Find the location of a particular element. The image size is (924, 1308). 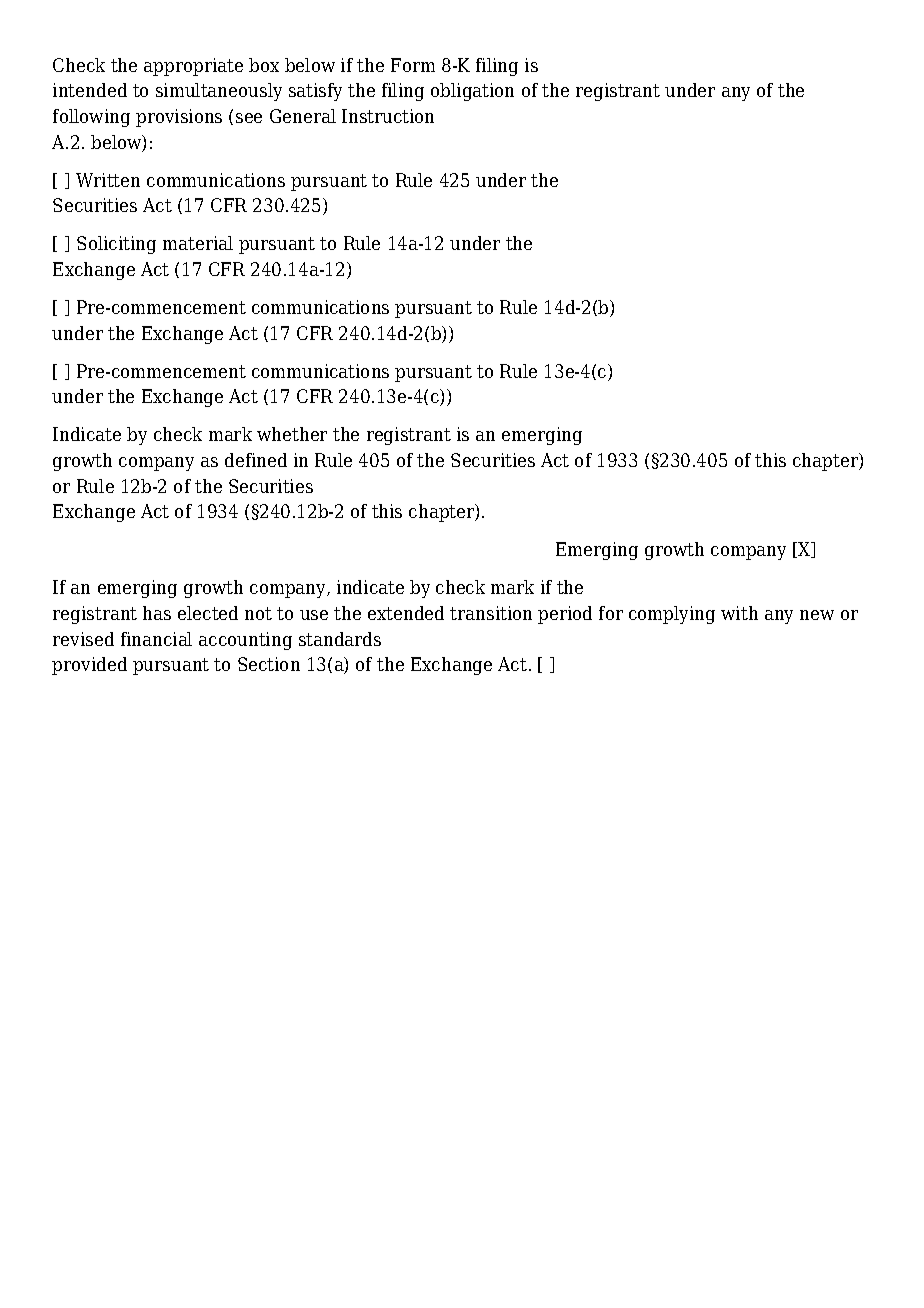

appropriate is located at coordinates (193, 67).
